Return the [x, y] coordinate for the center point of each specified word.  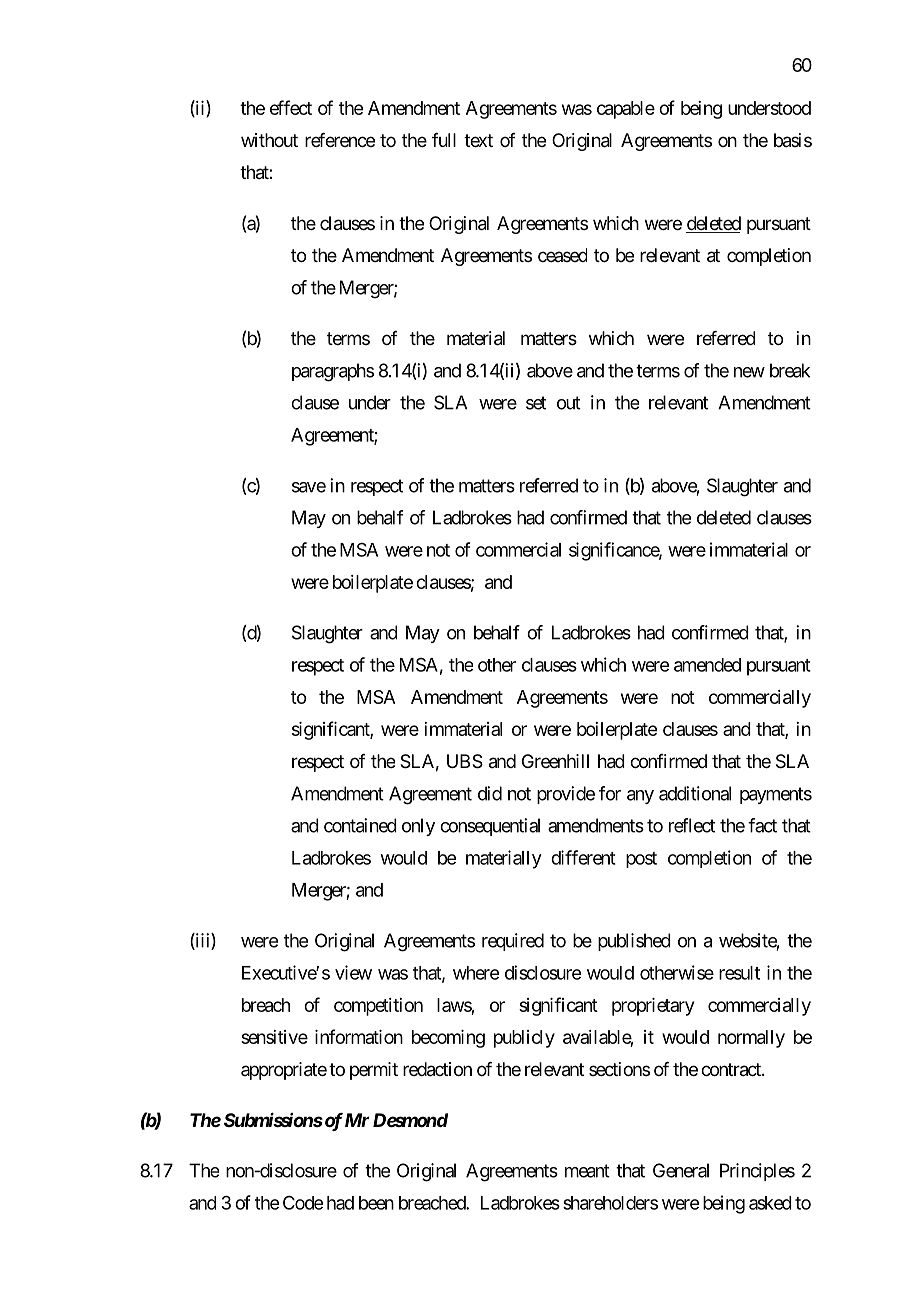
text [478, 140]
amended [707, 665]
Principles [757, 1172]
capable [626, 110]
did [490, 793]
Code [303, 1203]
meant [587, 1171]
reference [340, 140]
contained [360, 825]
